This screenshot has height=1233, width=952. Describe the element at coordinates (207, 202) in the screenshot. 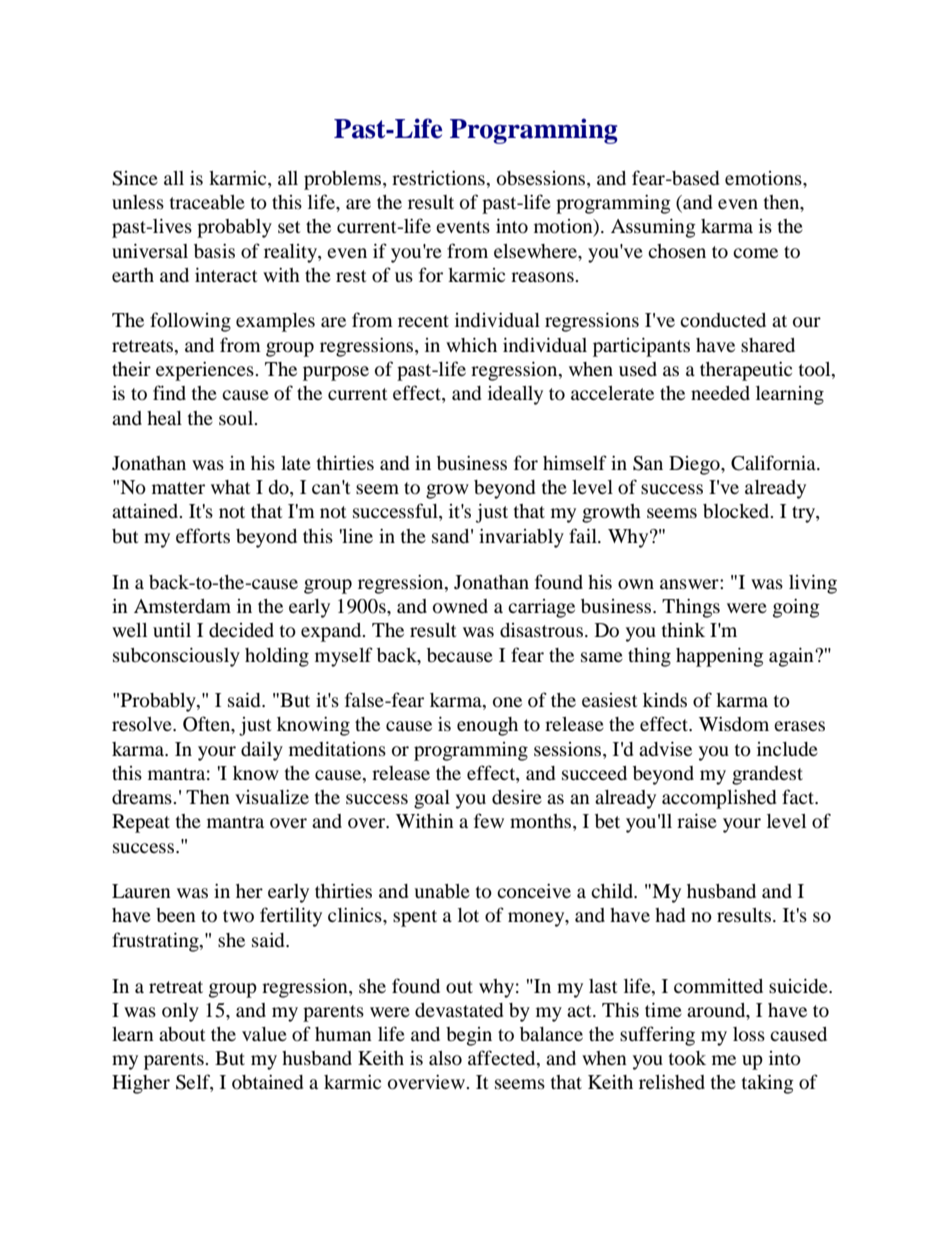

I see `traceable` at that location.
